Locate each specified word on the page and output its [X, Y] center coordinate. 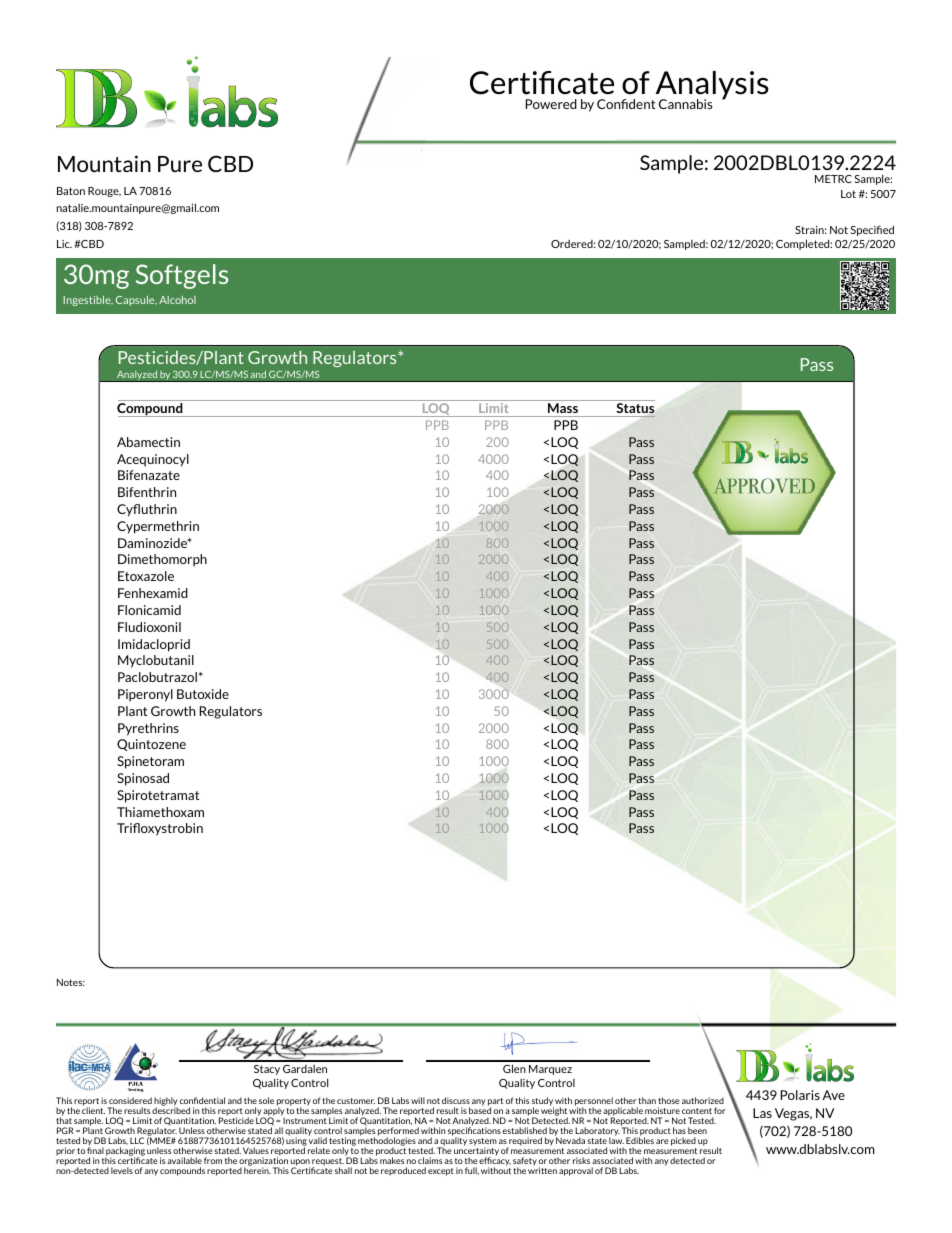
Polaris [800, 1095]
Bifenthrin [147, 492]
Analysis [711, 86]
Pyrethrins [148, 729]
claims [430, 1160]
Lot [848, 194]
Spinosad [143, 779]
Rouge [104, 192]
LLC [137, 1140]
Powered [551, 104]
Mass [563, 408]
